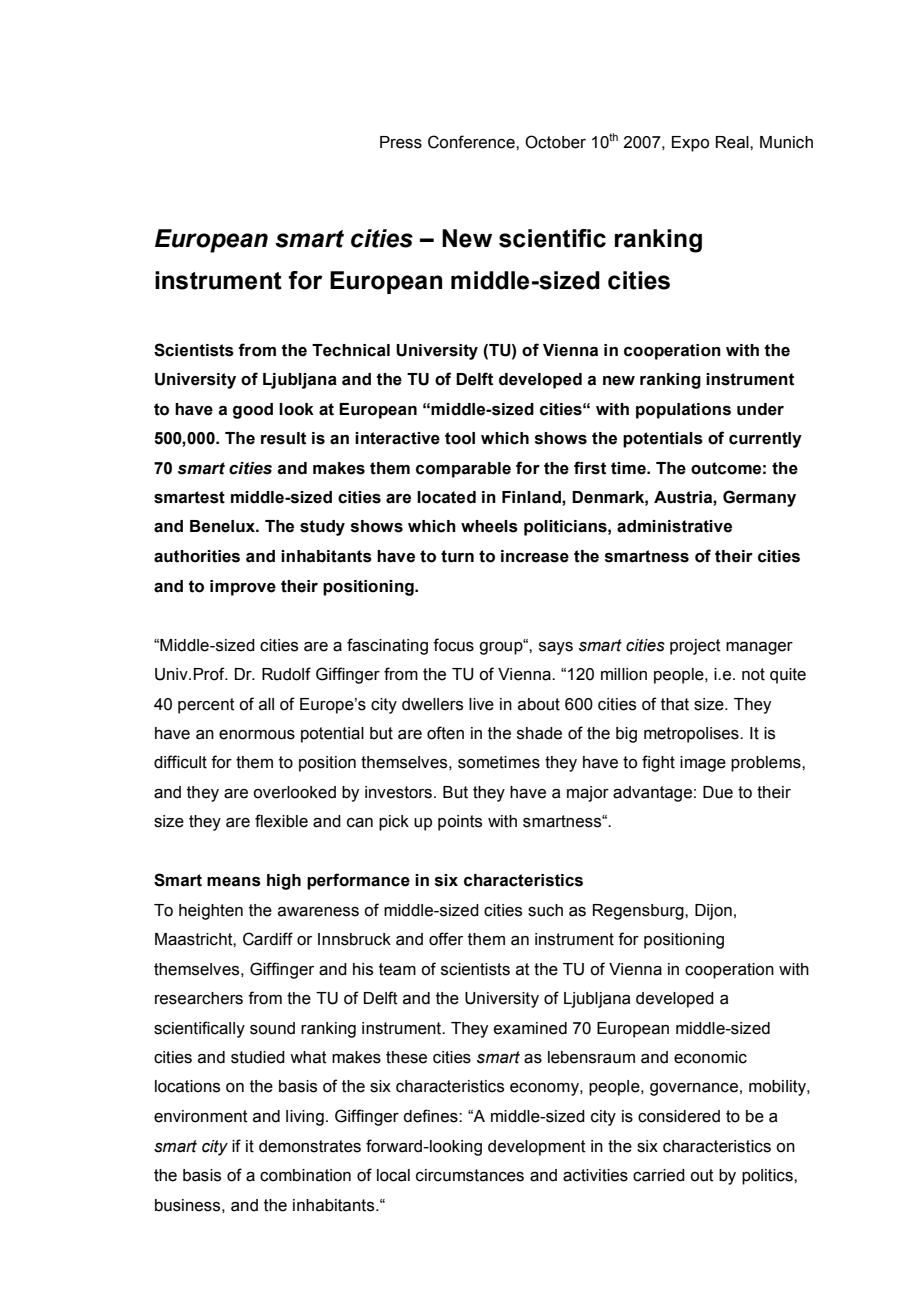  Describe the element at coordinates (489, 526) in the image. I see `wheels` at that location.
